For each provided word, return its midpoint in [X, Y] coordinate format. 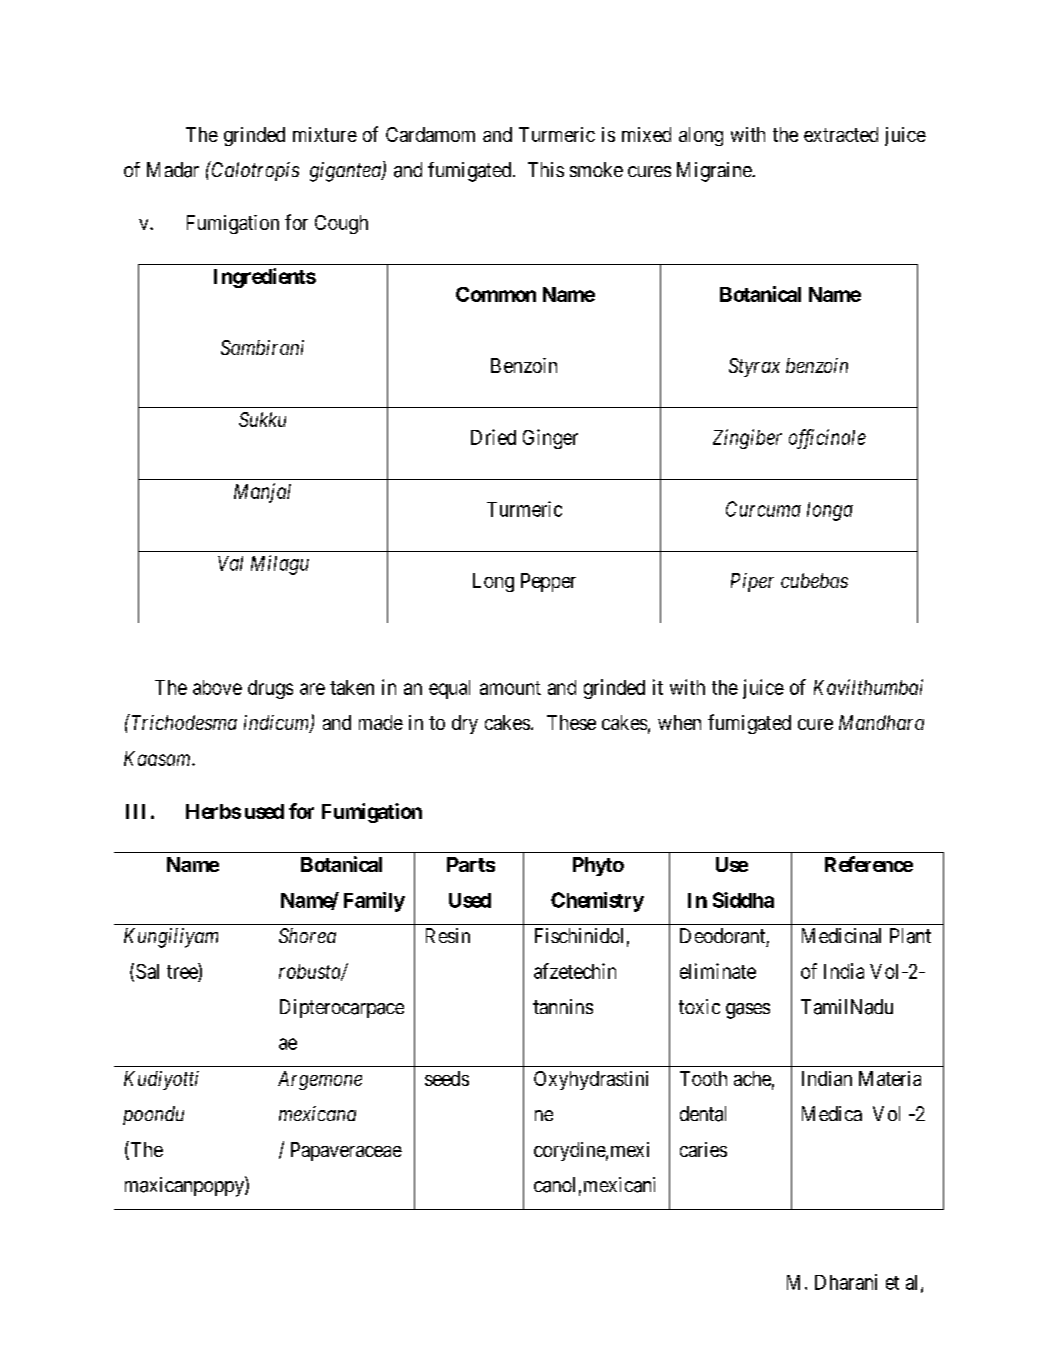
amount [510, 688]
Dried [493, 437]
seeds [447, 1078]
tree [182, 972]
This [546, 169]
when [679, 722]
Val [230, 563]
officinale [827, 439]
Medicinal [841, 935]
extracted [841, 134]
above [217, 687]
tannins [563, 1006]
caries [703, 1149]
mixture [325, 134]
